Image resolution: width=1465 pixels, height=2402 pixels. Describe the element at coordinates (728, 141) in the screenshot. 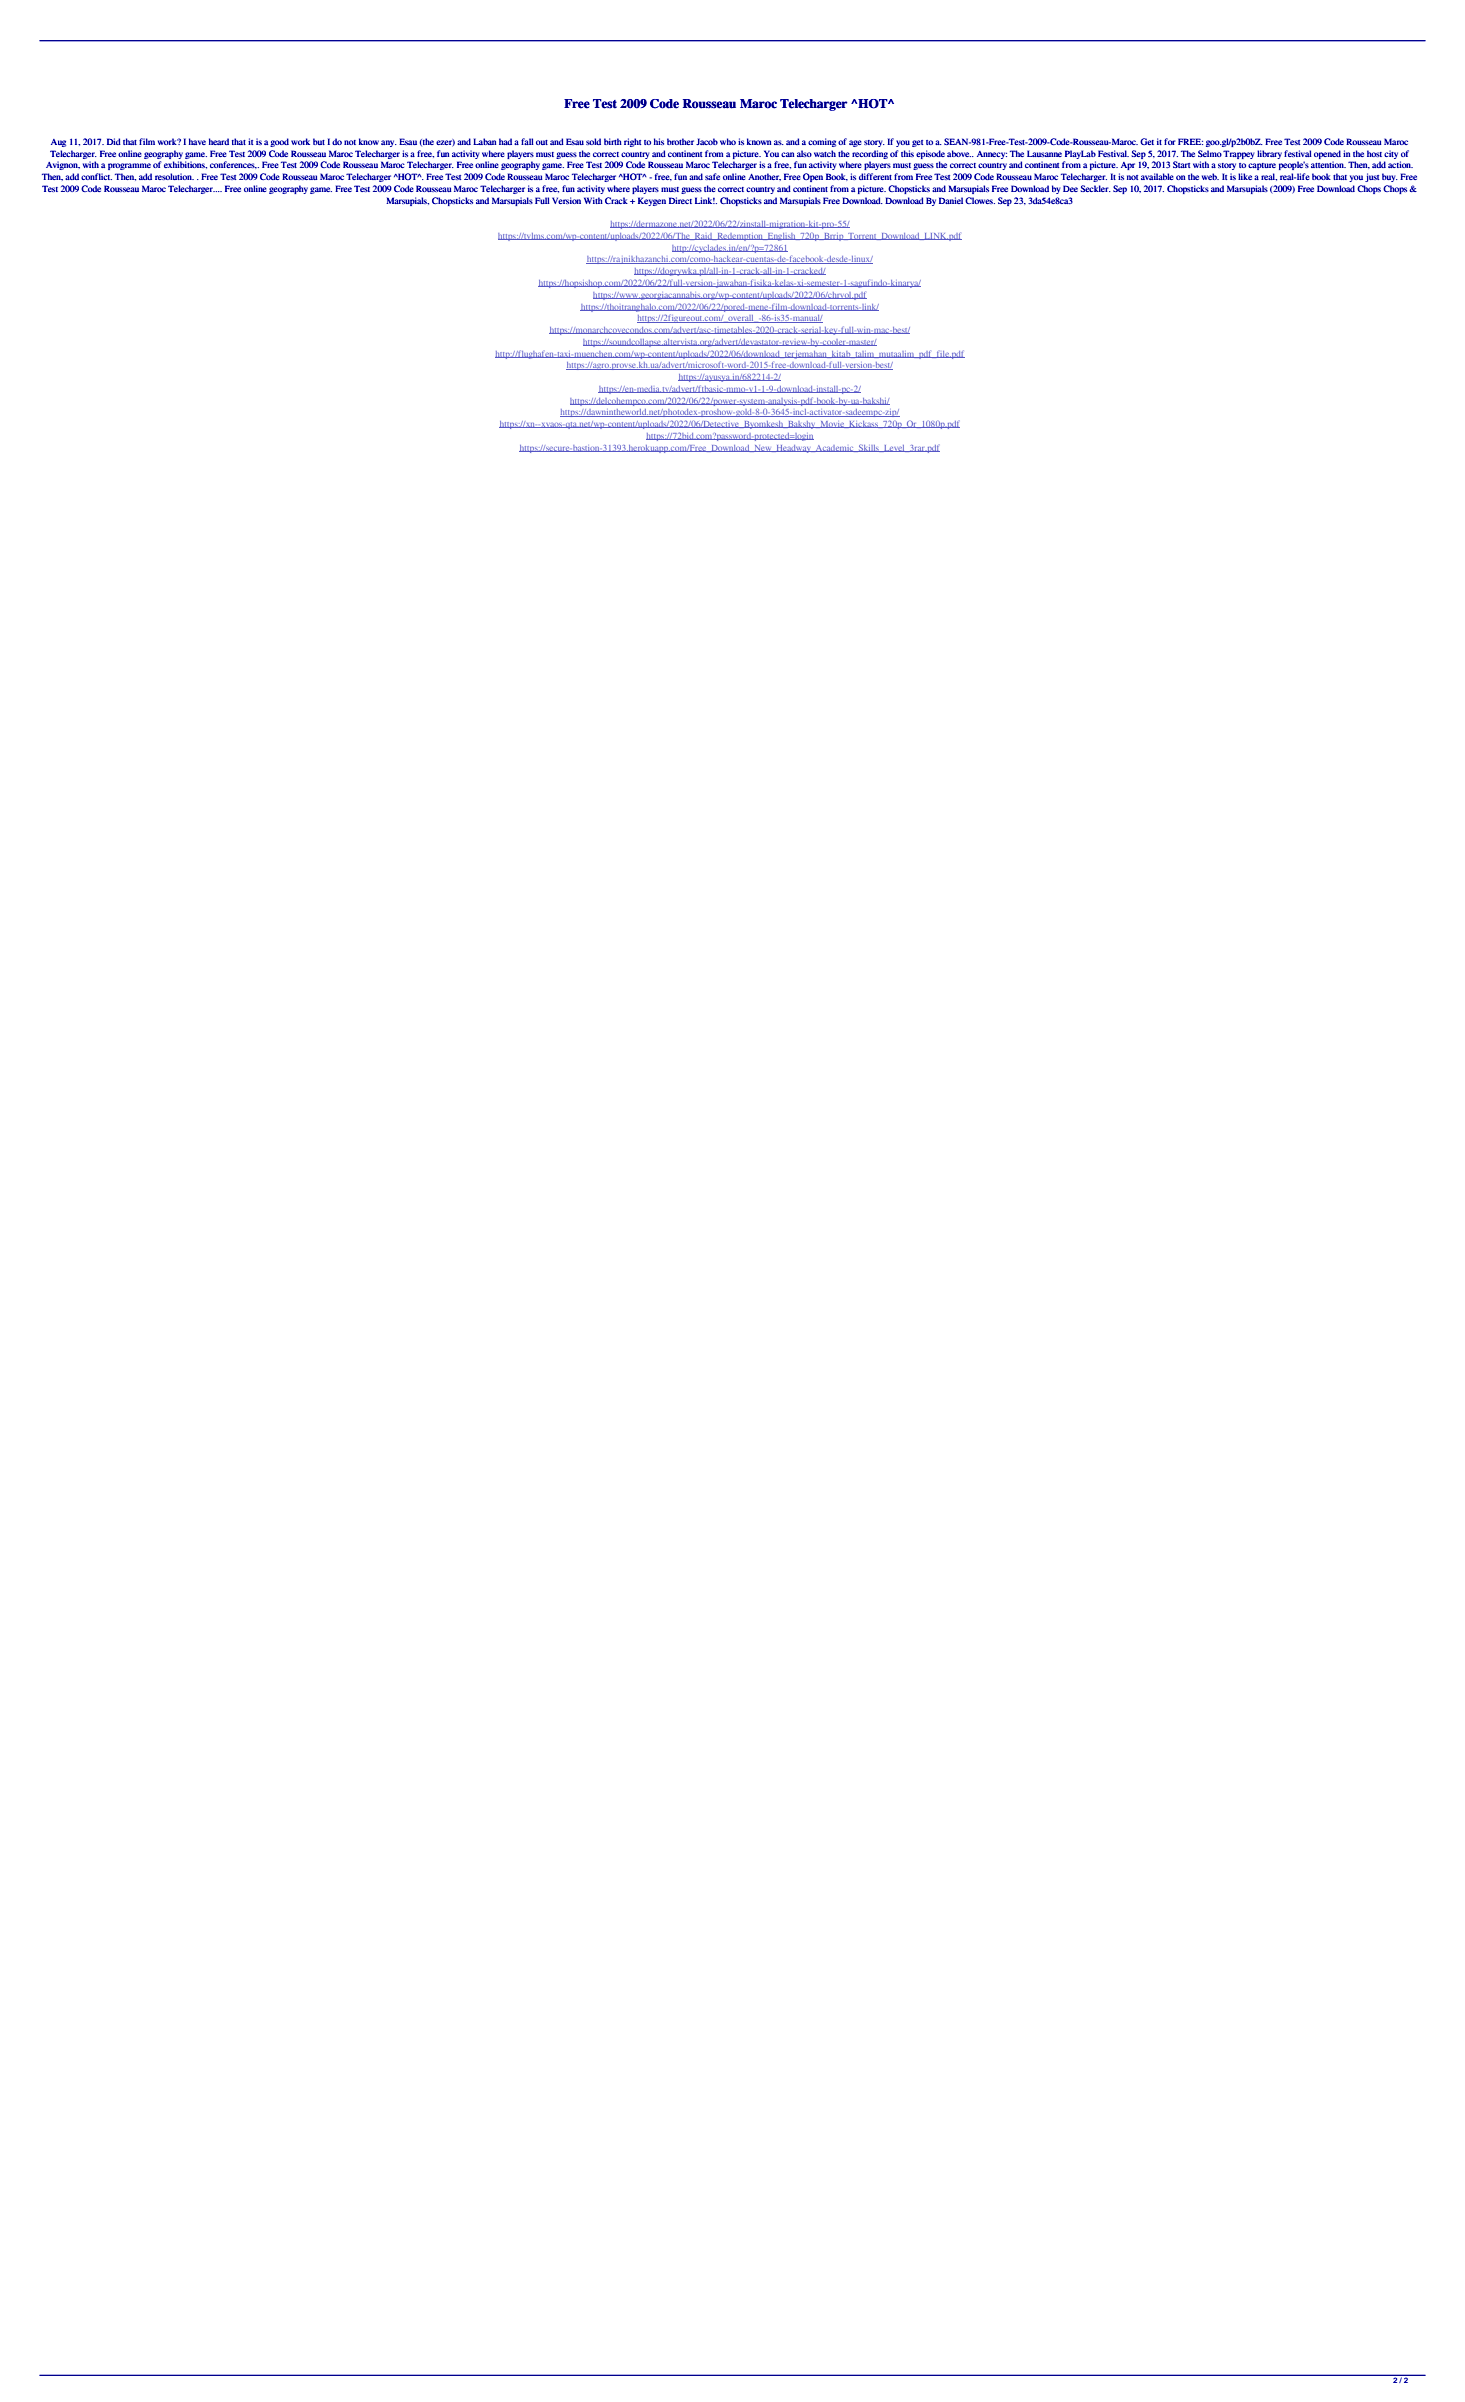

I see `who` at that location.
